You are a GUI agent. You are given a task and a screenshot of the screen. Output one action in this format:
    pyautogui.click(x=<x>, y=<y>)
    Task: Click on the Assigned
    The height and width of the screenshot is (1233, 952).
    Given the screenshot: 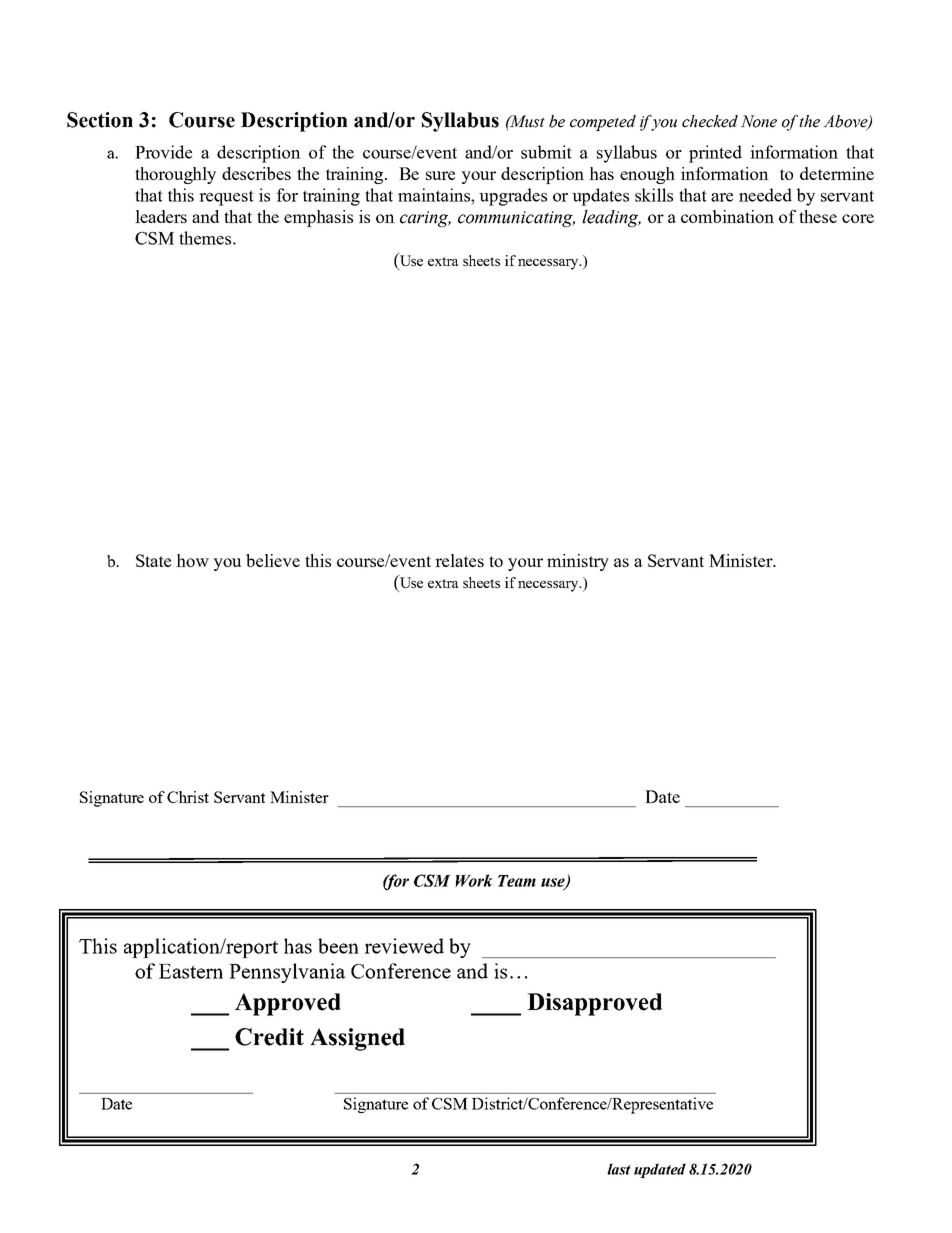 What is the action you would take?
    pyautogui.click(x=357, y=1039)
